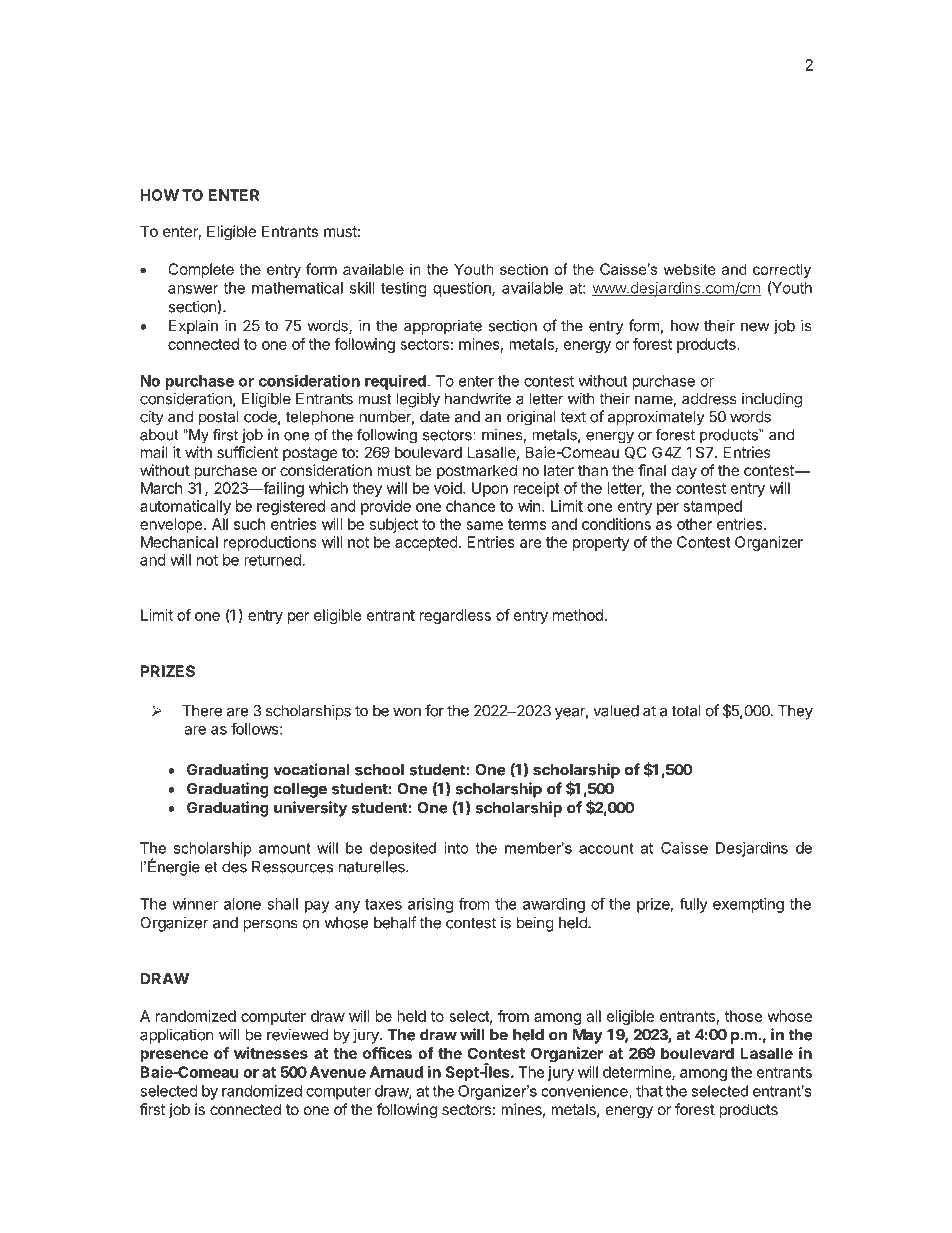 The width and height of the screenshot is (952, 1233). What do you see at coordinates (396, 1072) in the screenshot?
I see `Arnaud` at bounding box center [396, 1072].
